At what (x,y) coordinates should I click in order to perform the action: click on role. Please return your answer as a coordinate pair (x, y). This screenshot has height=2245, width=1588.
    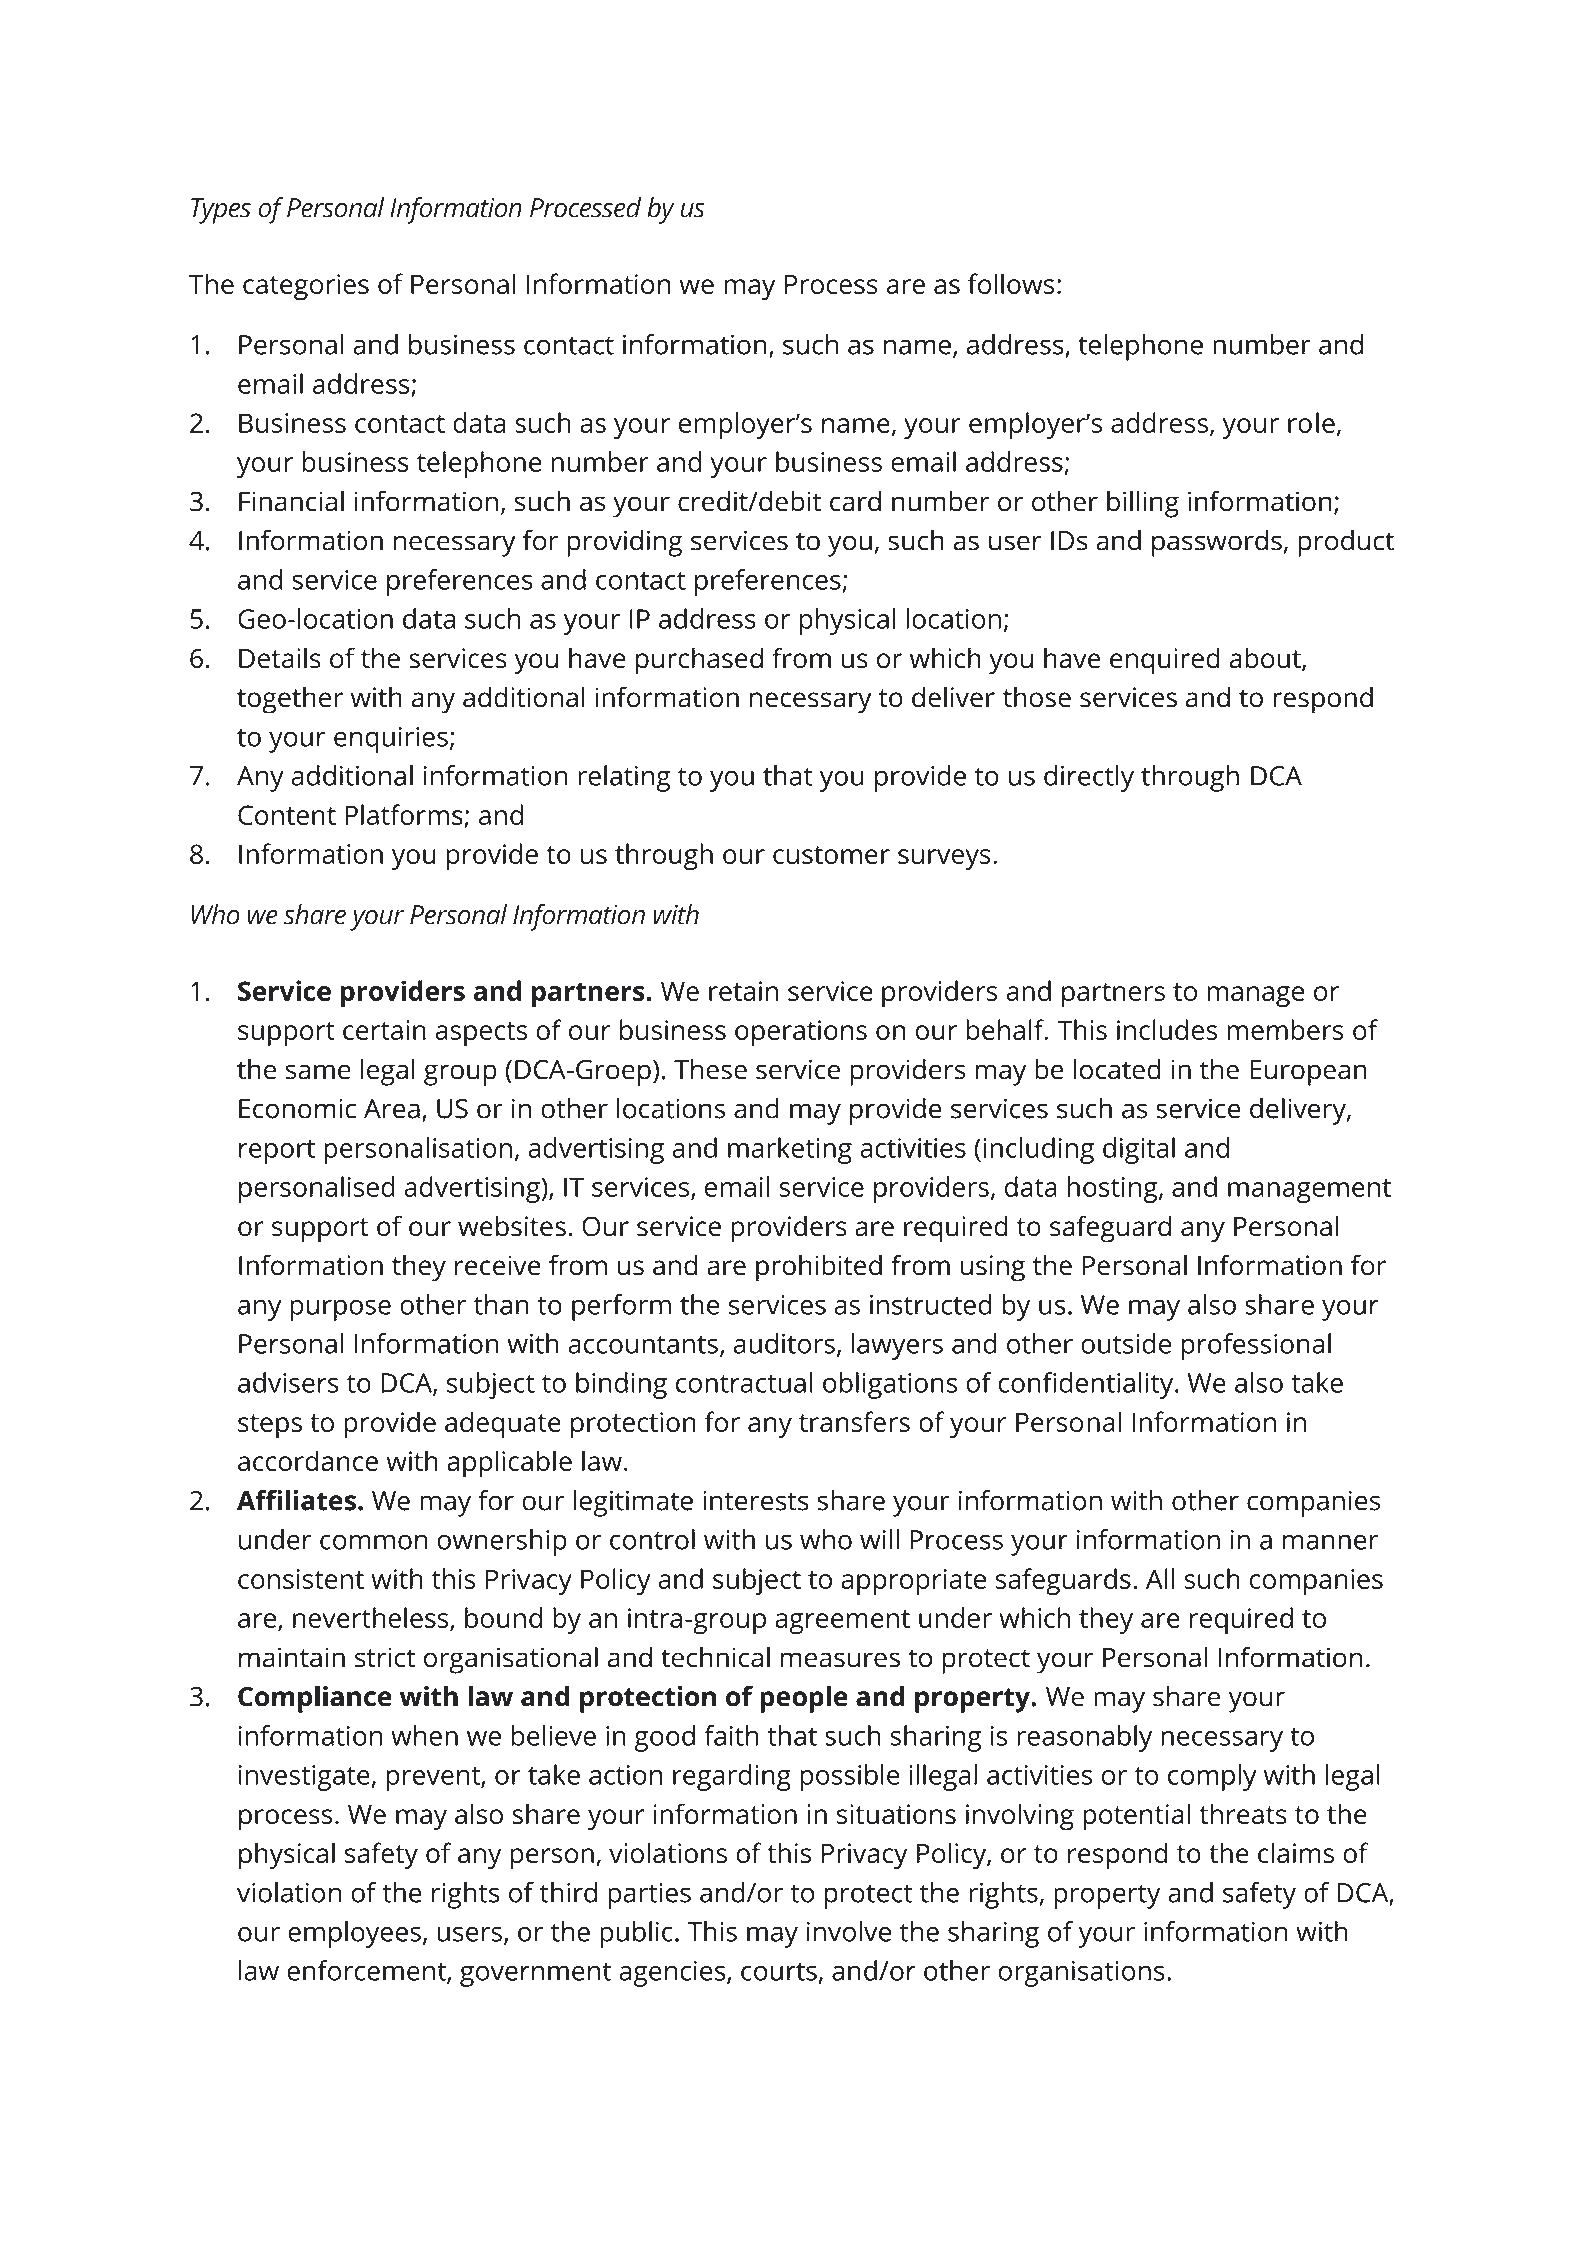
    Looking at the image, I should click on (1311, 422).
